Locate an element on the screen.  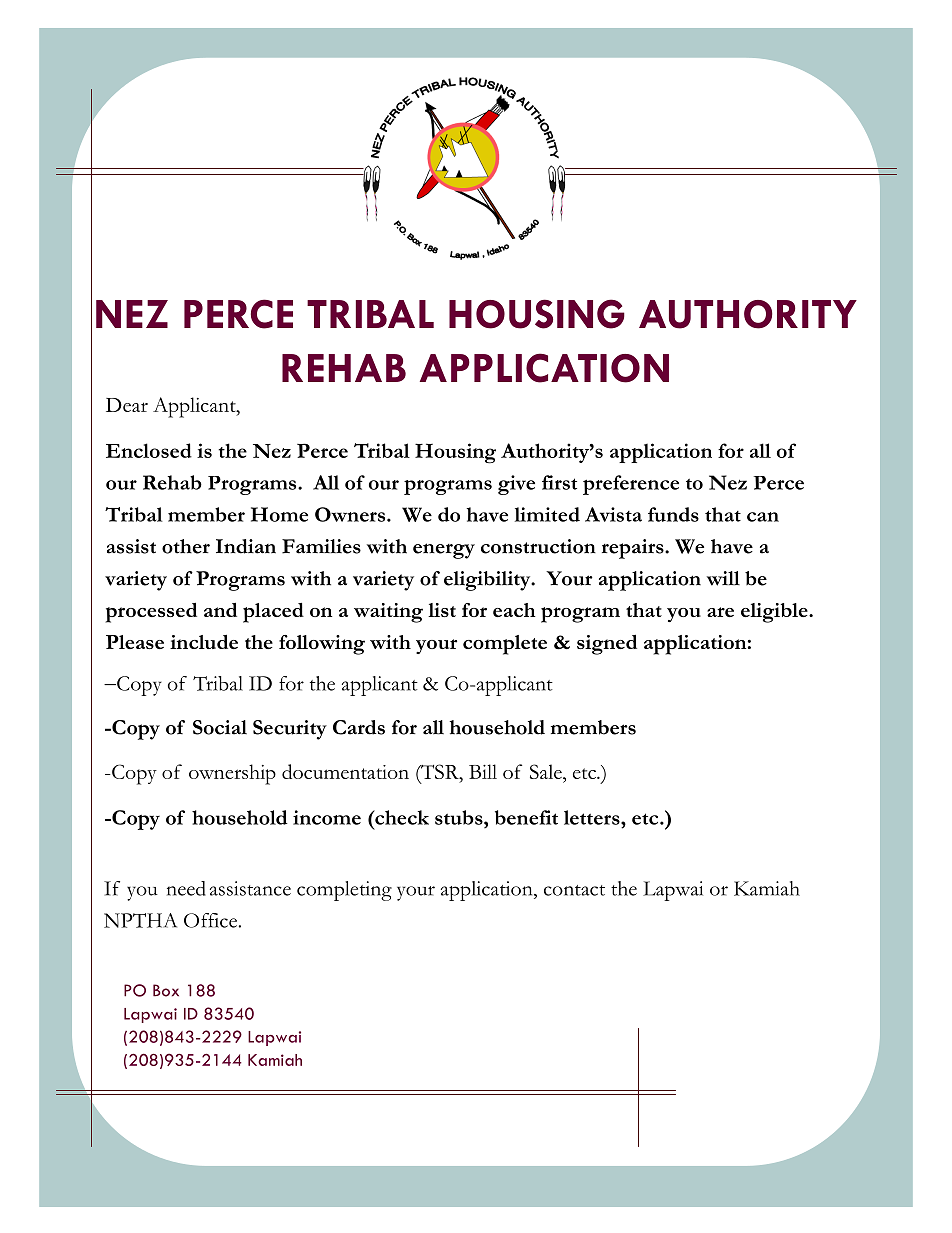
contact is located at coordinates (574, 890).
